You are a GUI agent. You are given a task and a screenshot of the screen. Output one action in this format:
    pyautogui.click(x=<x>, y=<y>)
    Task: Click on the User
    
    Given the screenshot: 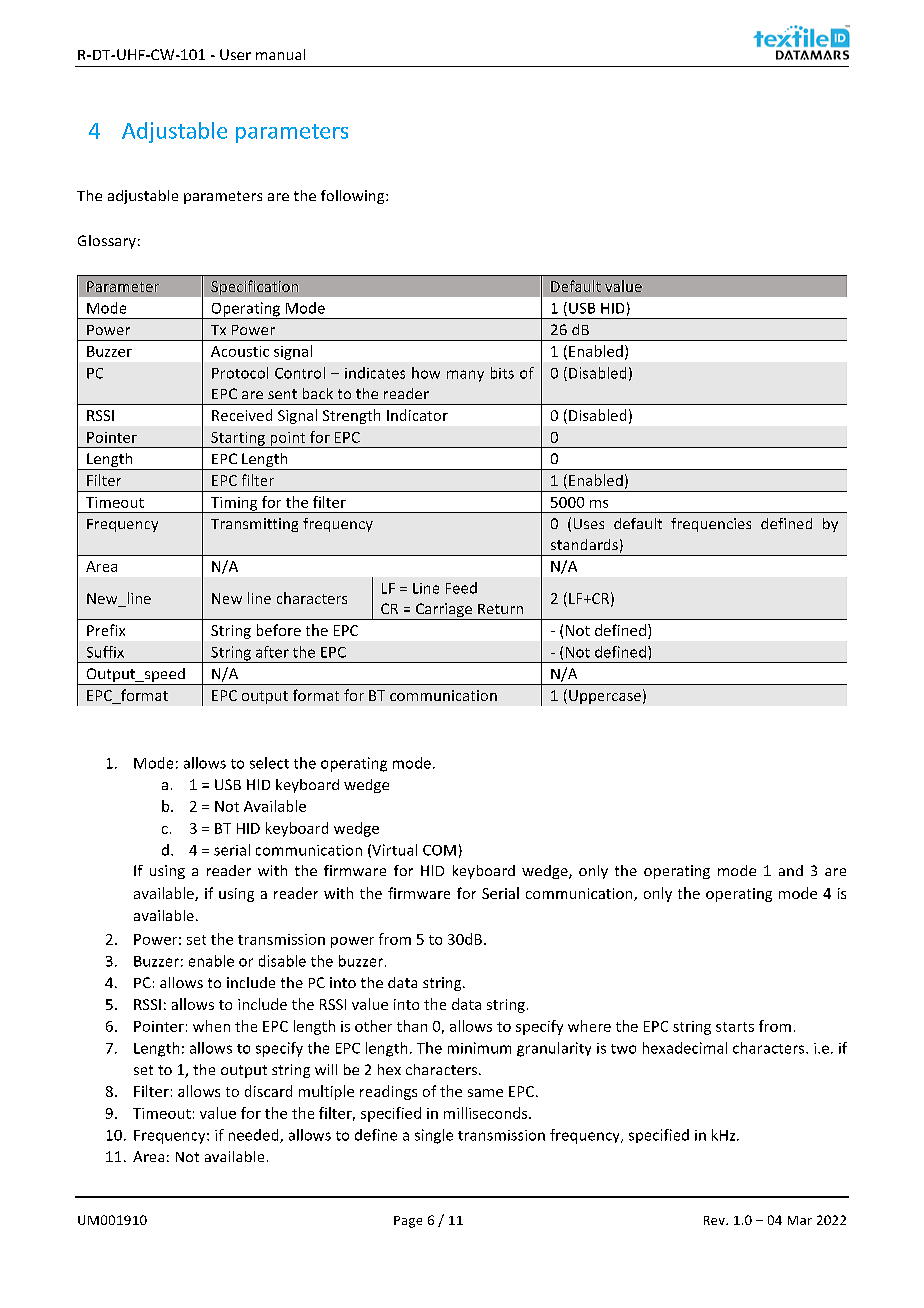 What is the action you would take?
    pyautogui.click(x=235, y=54)
